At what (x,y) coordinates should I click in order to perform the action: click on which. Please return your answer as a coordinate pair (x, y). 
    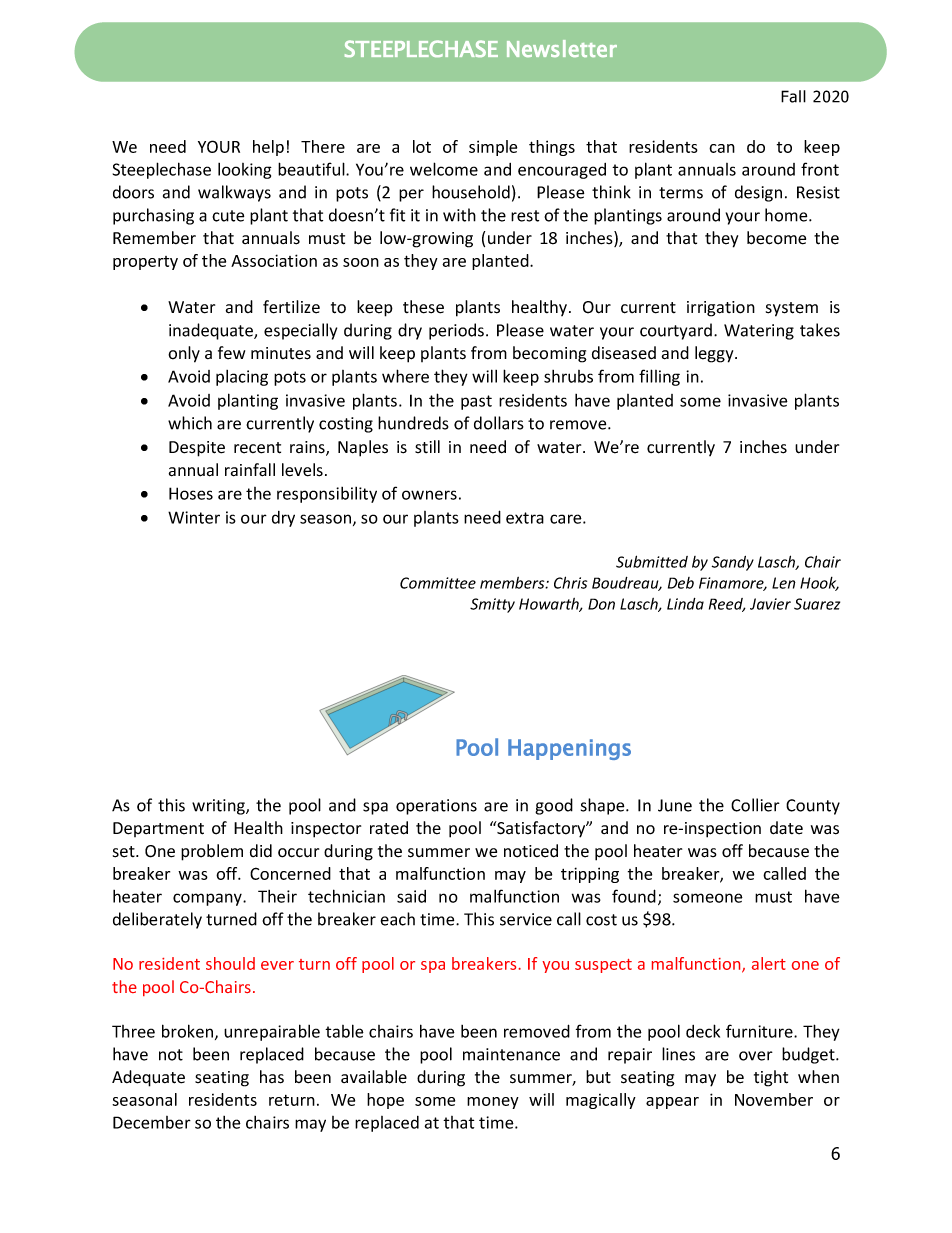
    Looking at the image, I should click on (190, 423).
